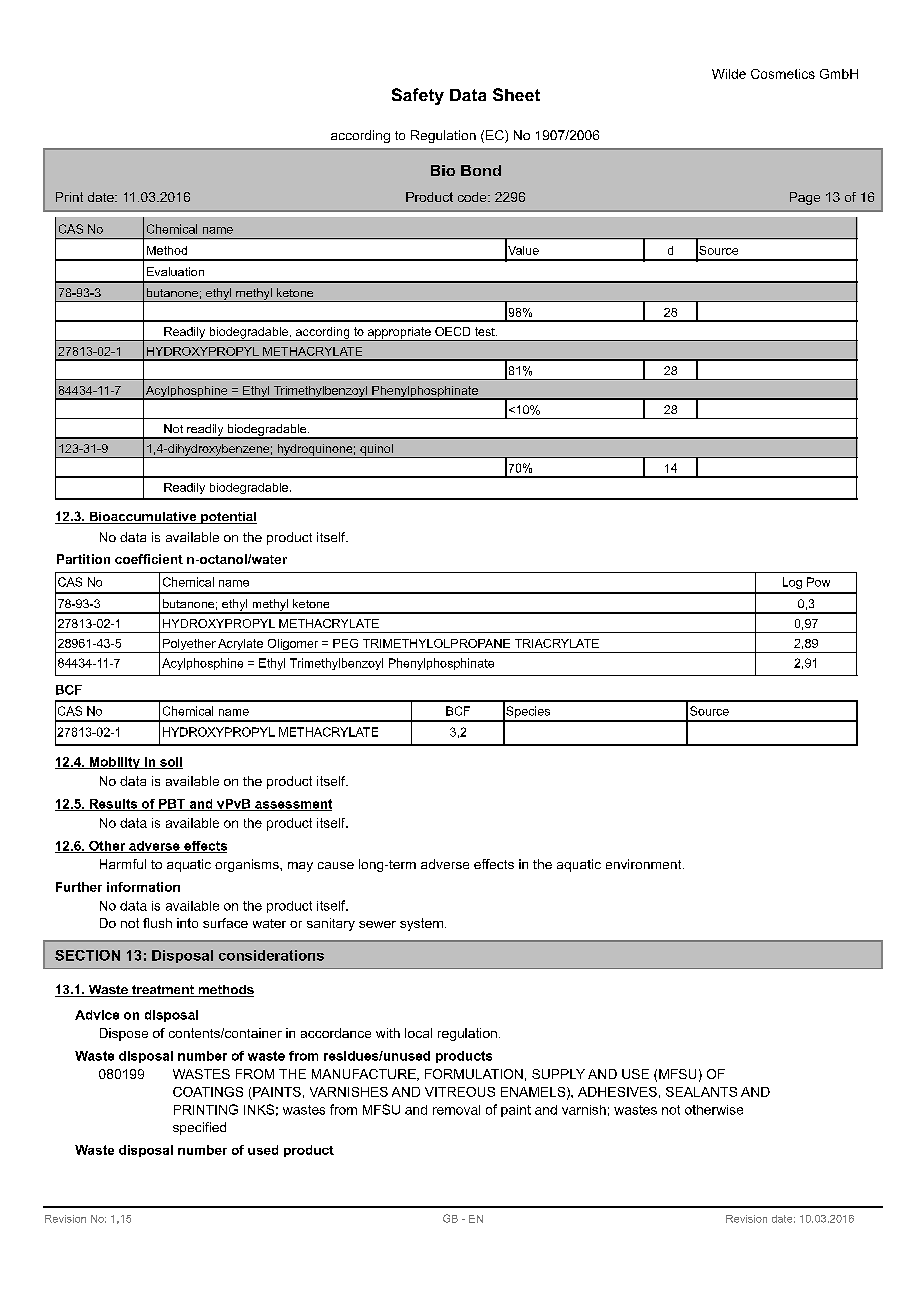  I want to click on Evaluation, so click(175, 271).
